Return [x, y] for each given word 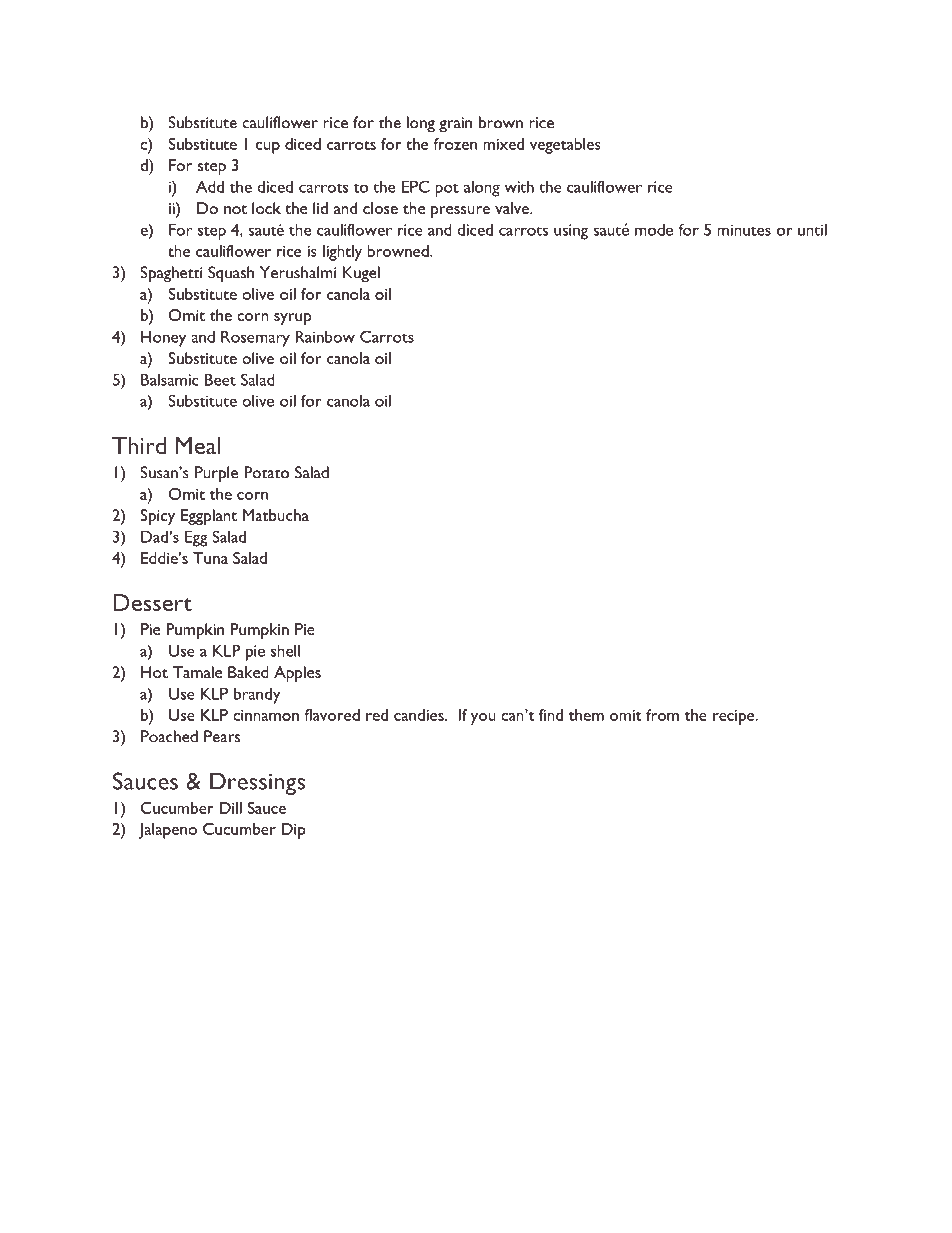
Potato [266, 472]
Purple [216, 474]
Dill [231, 808]
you [483, 719]
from [662, 715]
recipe [735, 717]
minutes [744, 230]
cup [268, 148]
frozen [455, 144]
